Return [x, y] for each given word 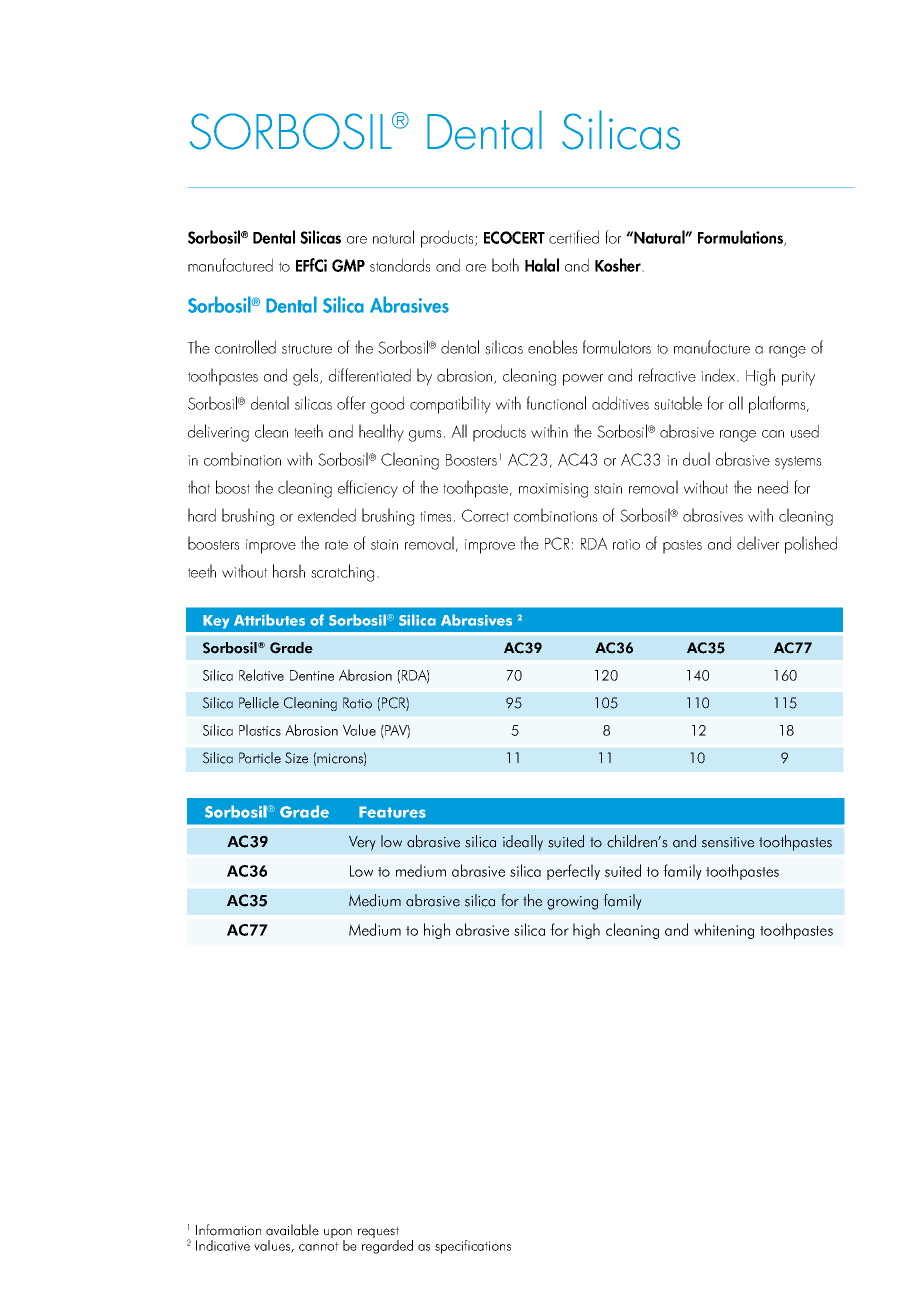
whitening [724, 931]
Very [362, 843]
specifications [473, 1247]
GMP [348, 265]
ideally [523, 843]
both [505, 265]
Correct [485, 515]
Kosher [619, 265]
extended [327, 515]
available [292, 1230]
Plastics [260, 730]
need [773, 487]
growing [572, 903]
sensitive [728, 842]
